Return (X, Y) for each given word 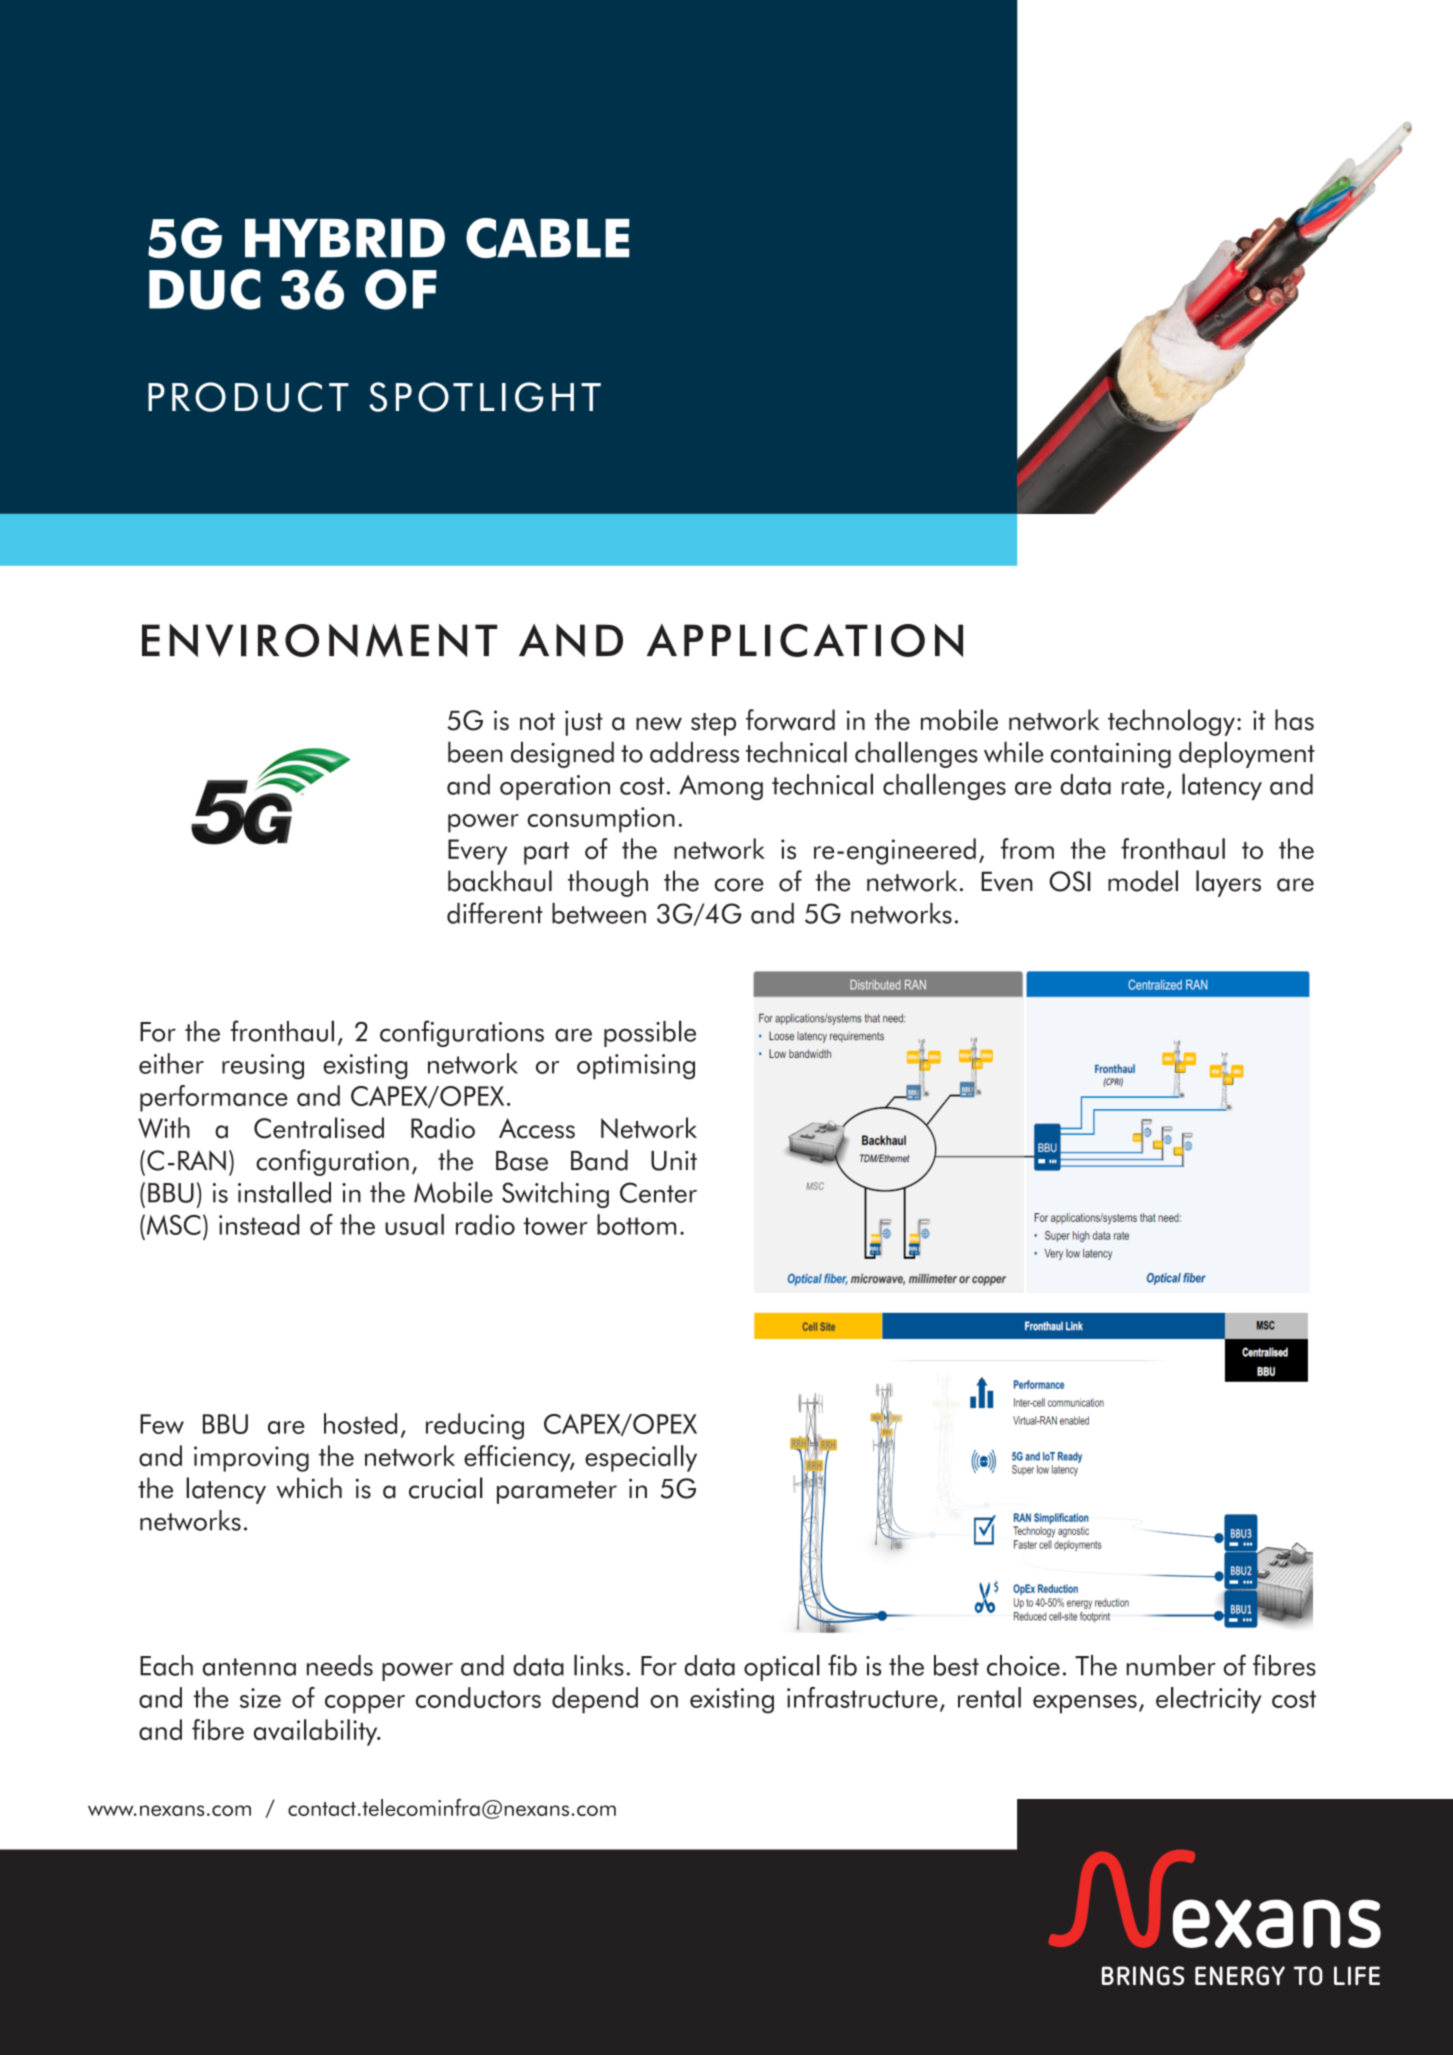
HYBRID (345, 238)
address (694, 752)
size (260, 1698)
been (475, 752)
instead (259, 1224)
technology (1171, 722)
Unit (674, 1161)
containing (1111, 755)
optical (782, 1667)
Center (658, 1192)
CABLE (547, 238)
